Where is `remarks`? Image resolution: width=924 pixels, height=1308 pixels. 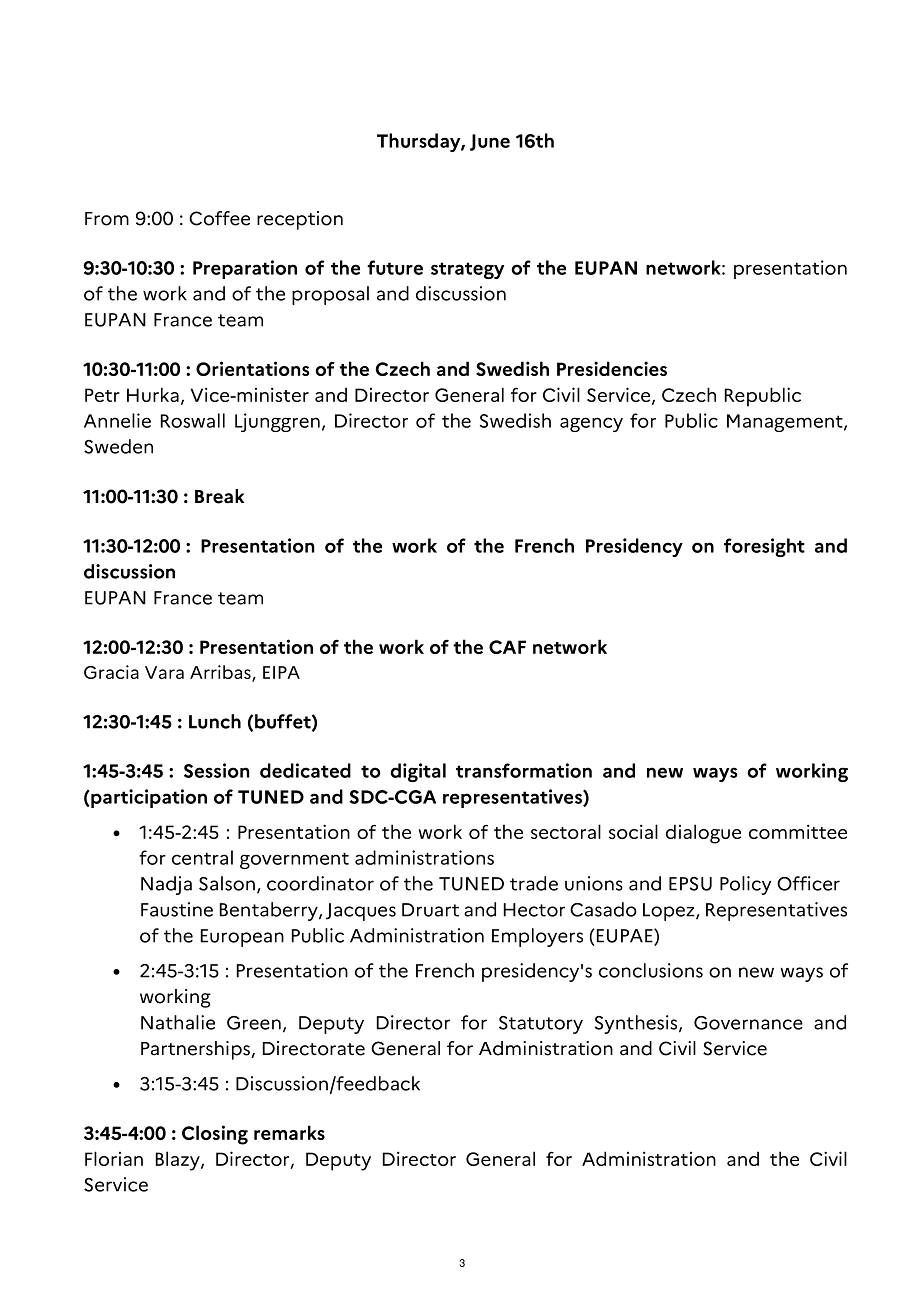 remarks is located at coordinates (289, 1132).
